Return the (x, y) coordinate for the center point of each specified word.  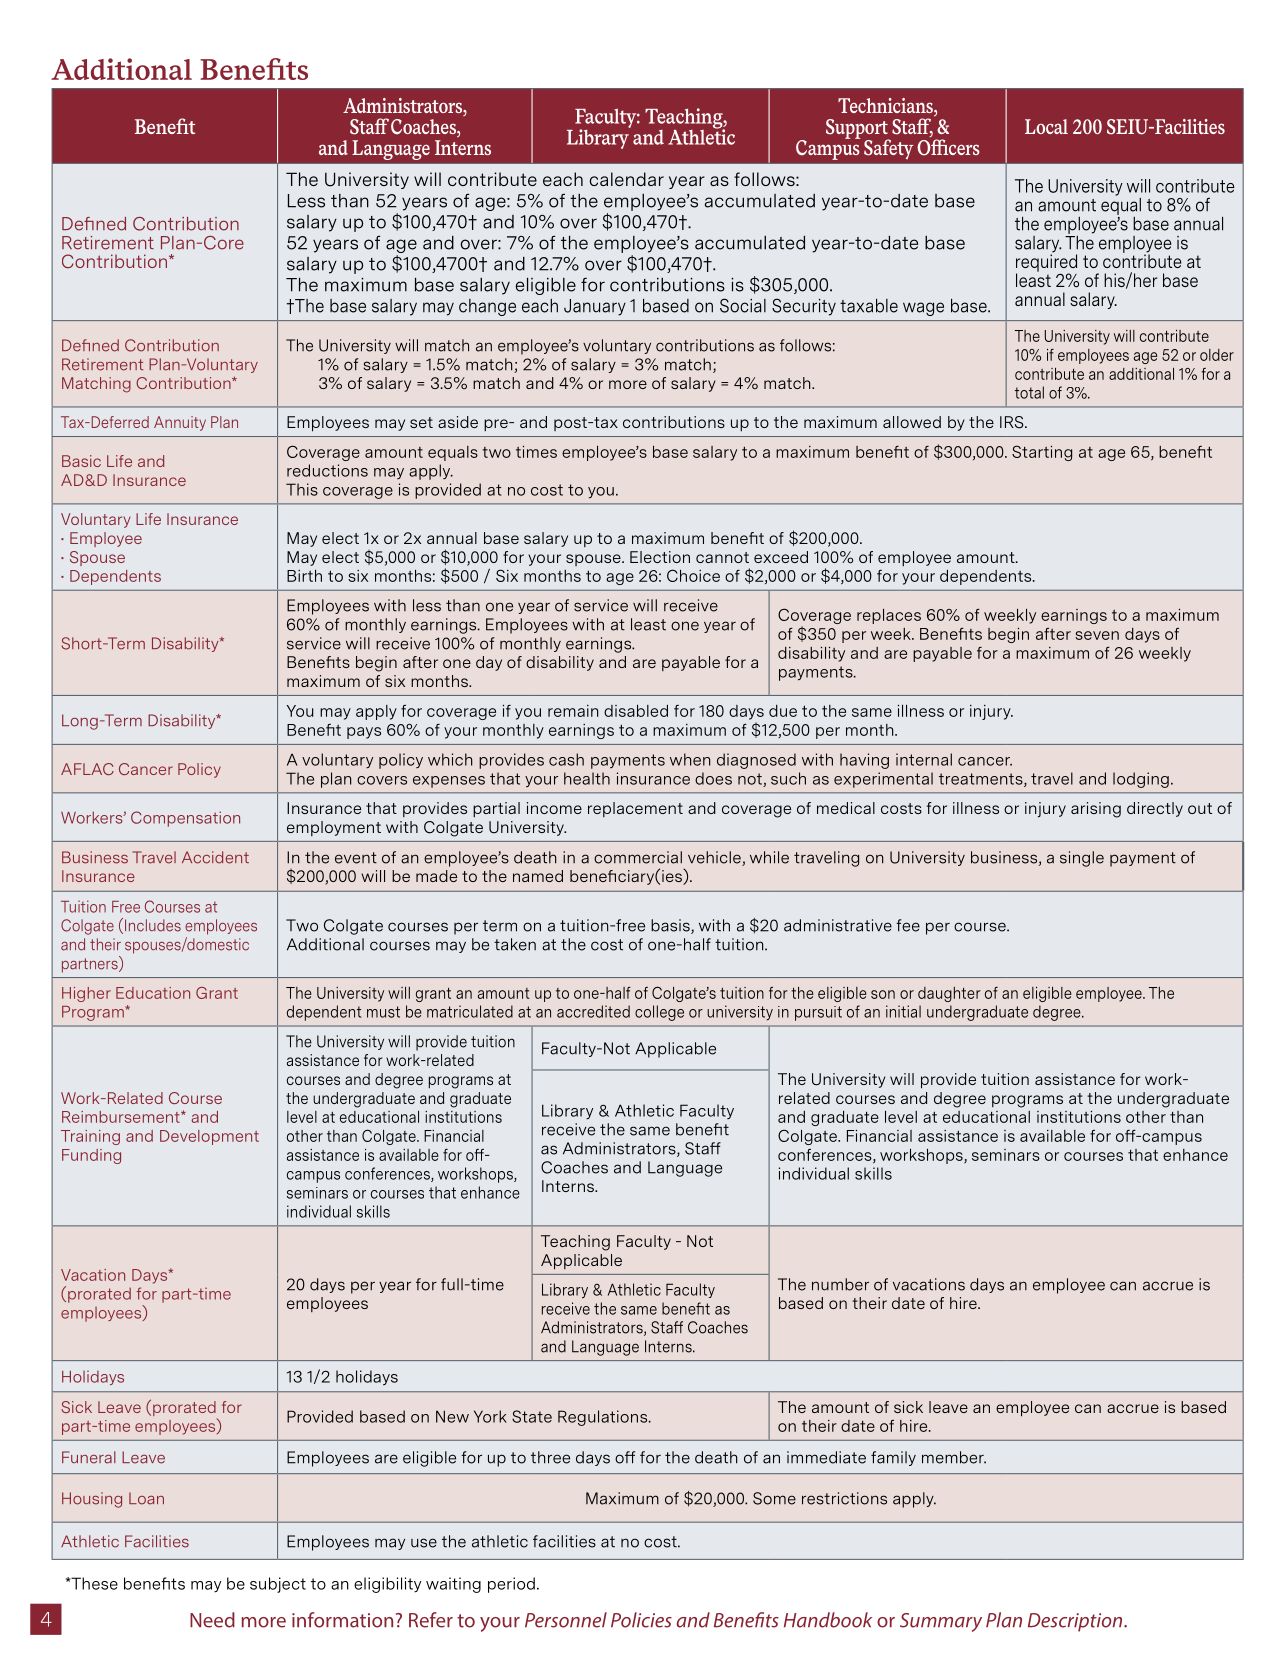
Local (1046, 126)
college (659, 1013)
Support (858, 130)
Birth (304, 576)
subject (278, 1585)
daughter (949, 994)
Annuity (180, 423)
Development (209, 1137)
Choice (693, 575)
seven (1097, 635)
